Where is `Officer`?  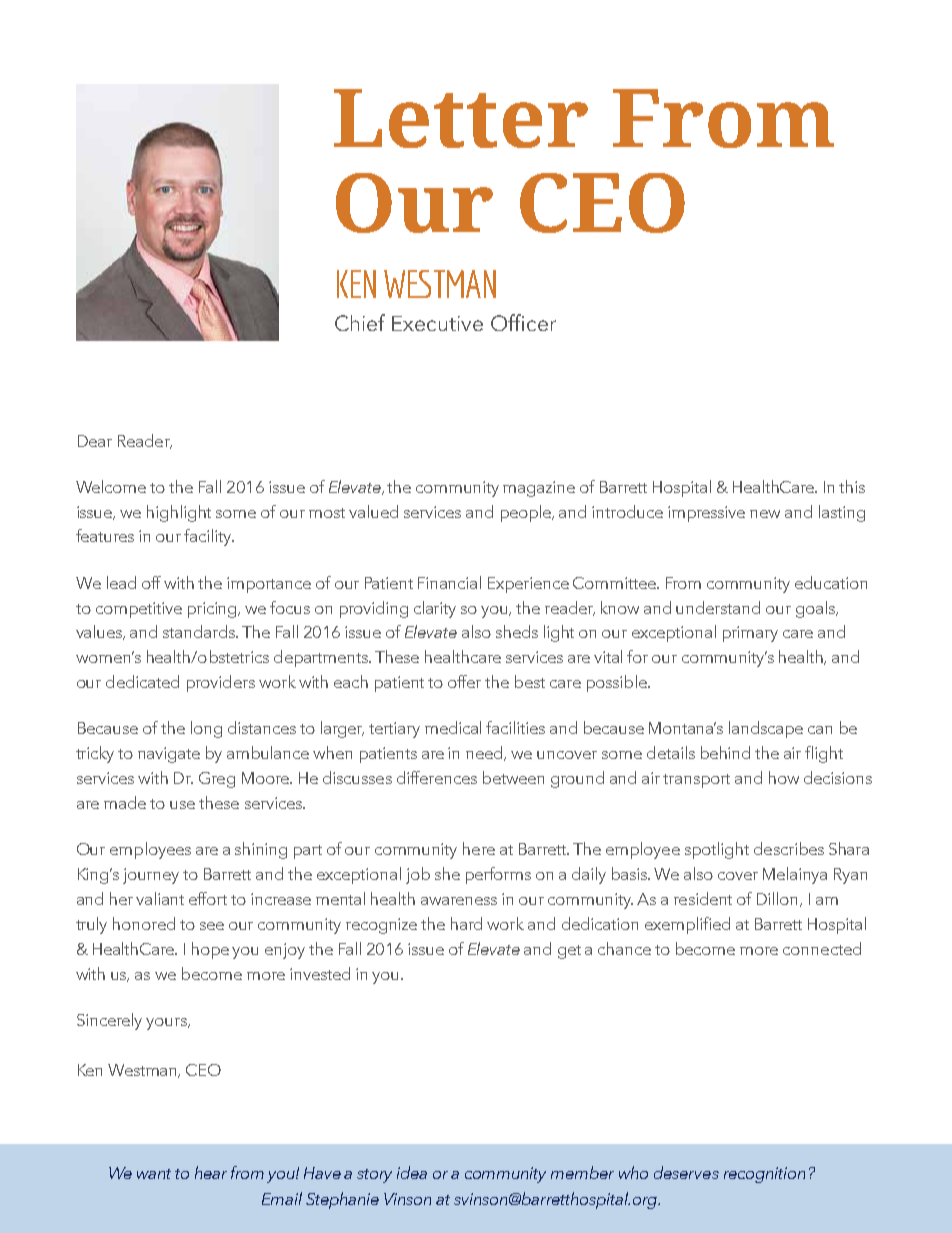
Officer is located at coordinates (523, 322).
